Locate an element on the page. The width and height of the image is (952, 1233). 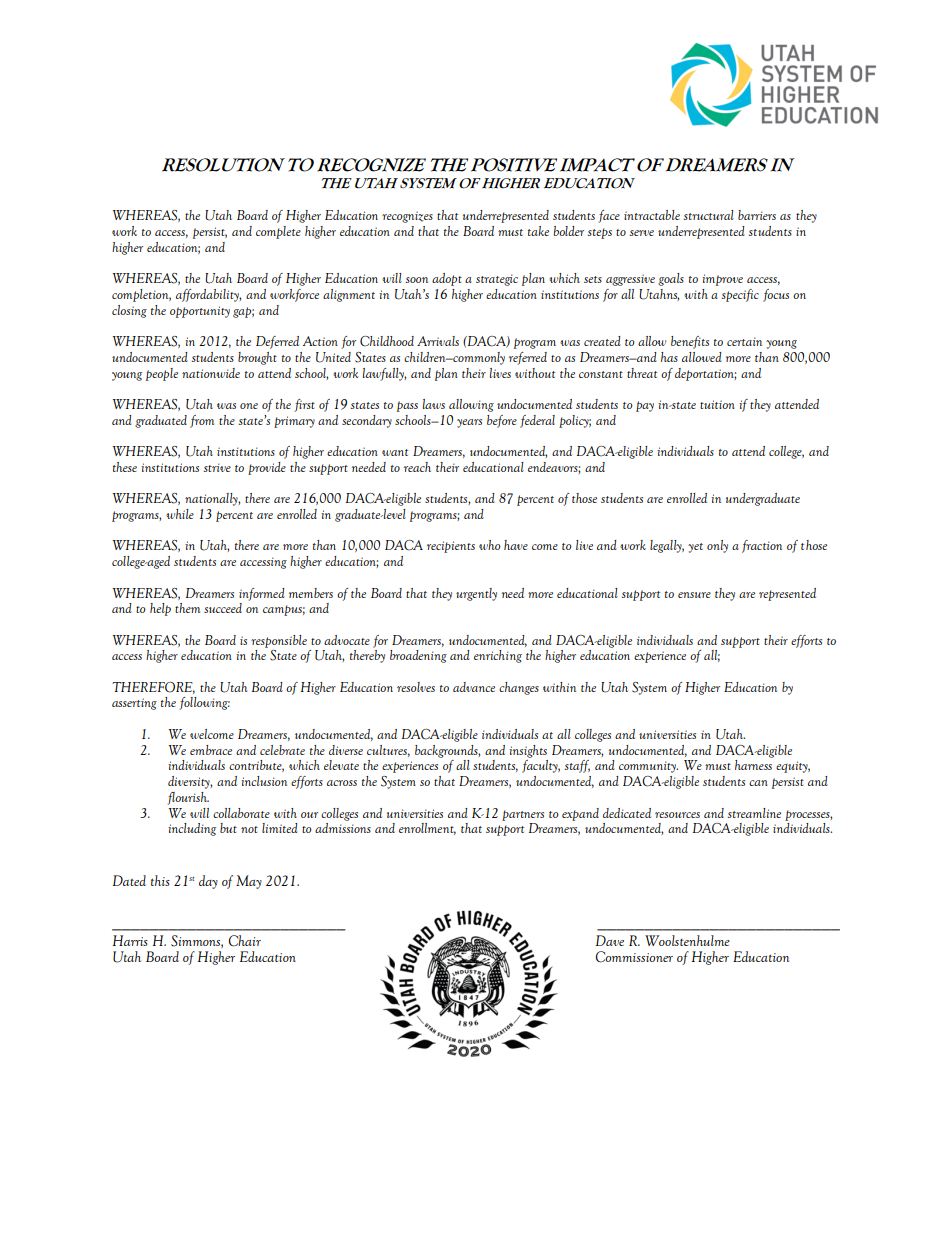
urgently is located at coordinates (476, 594).
